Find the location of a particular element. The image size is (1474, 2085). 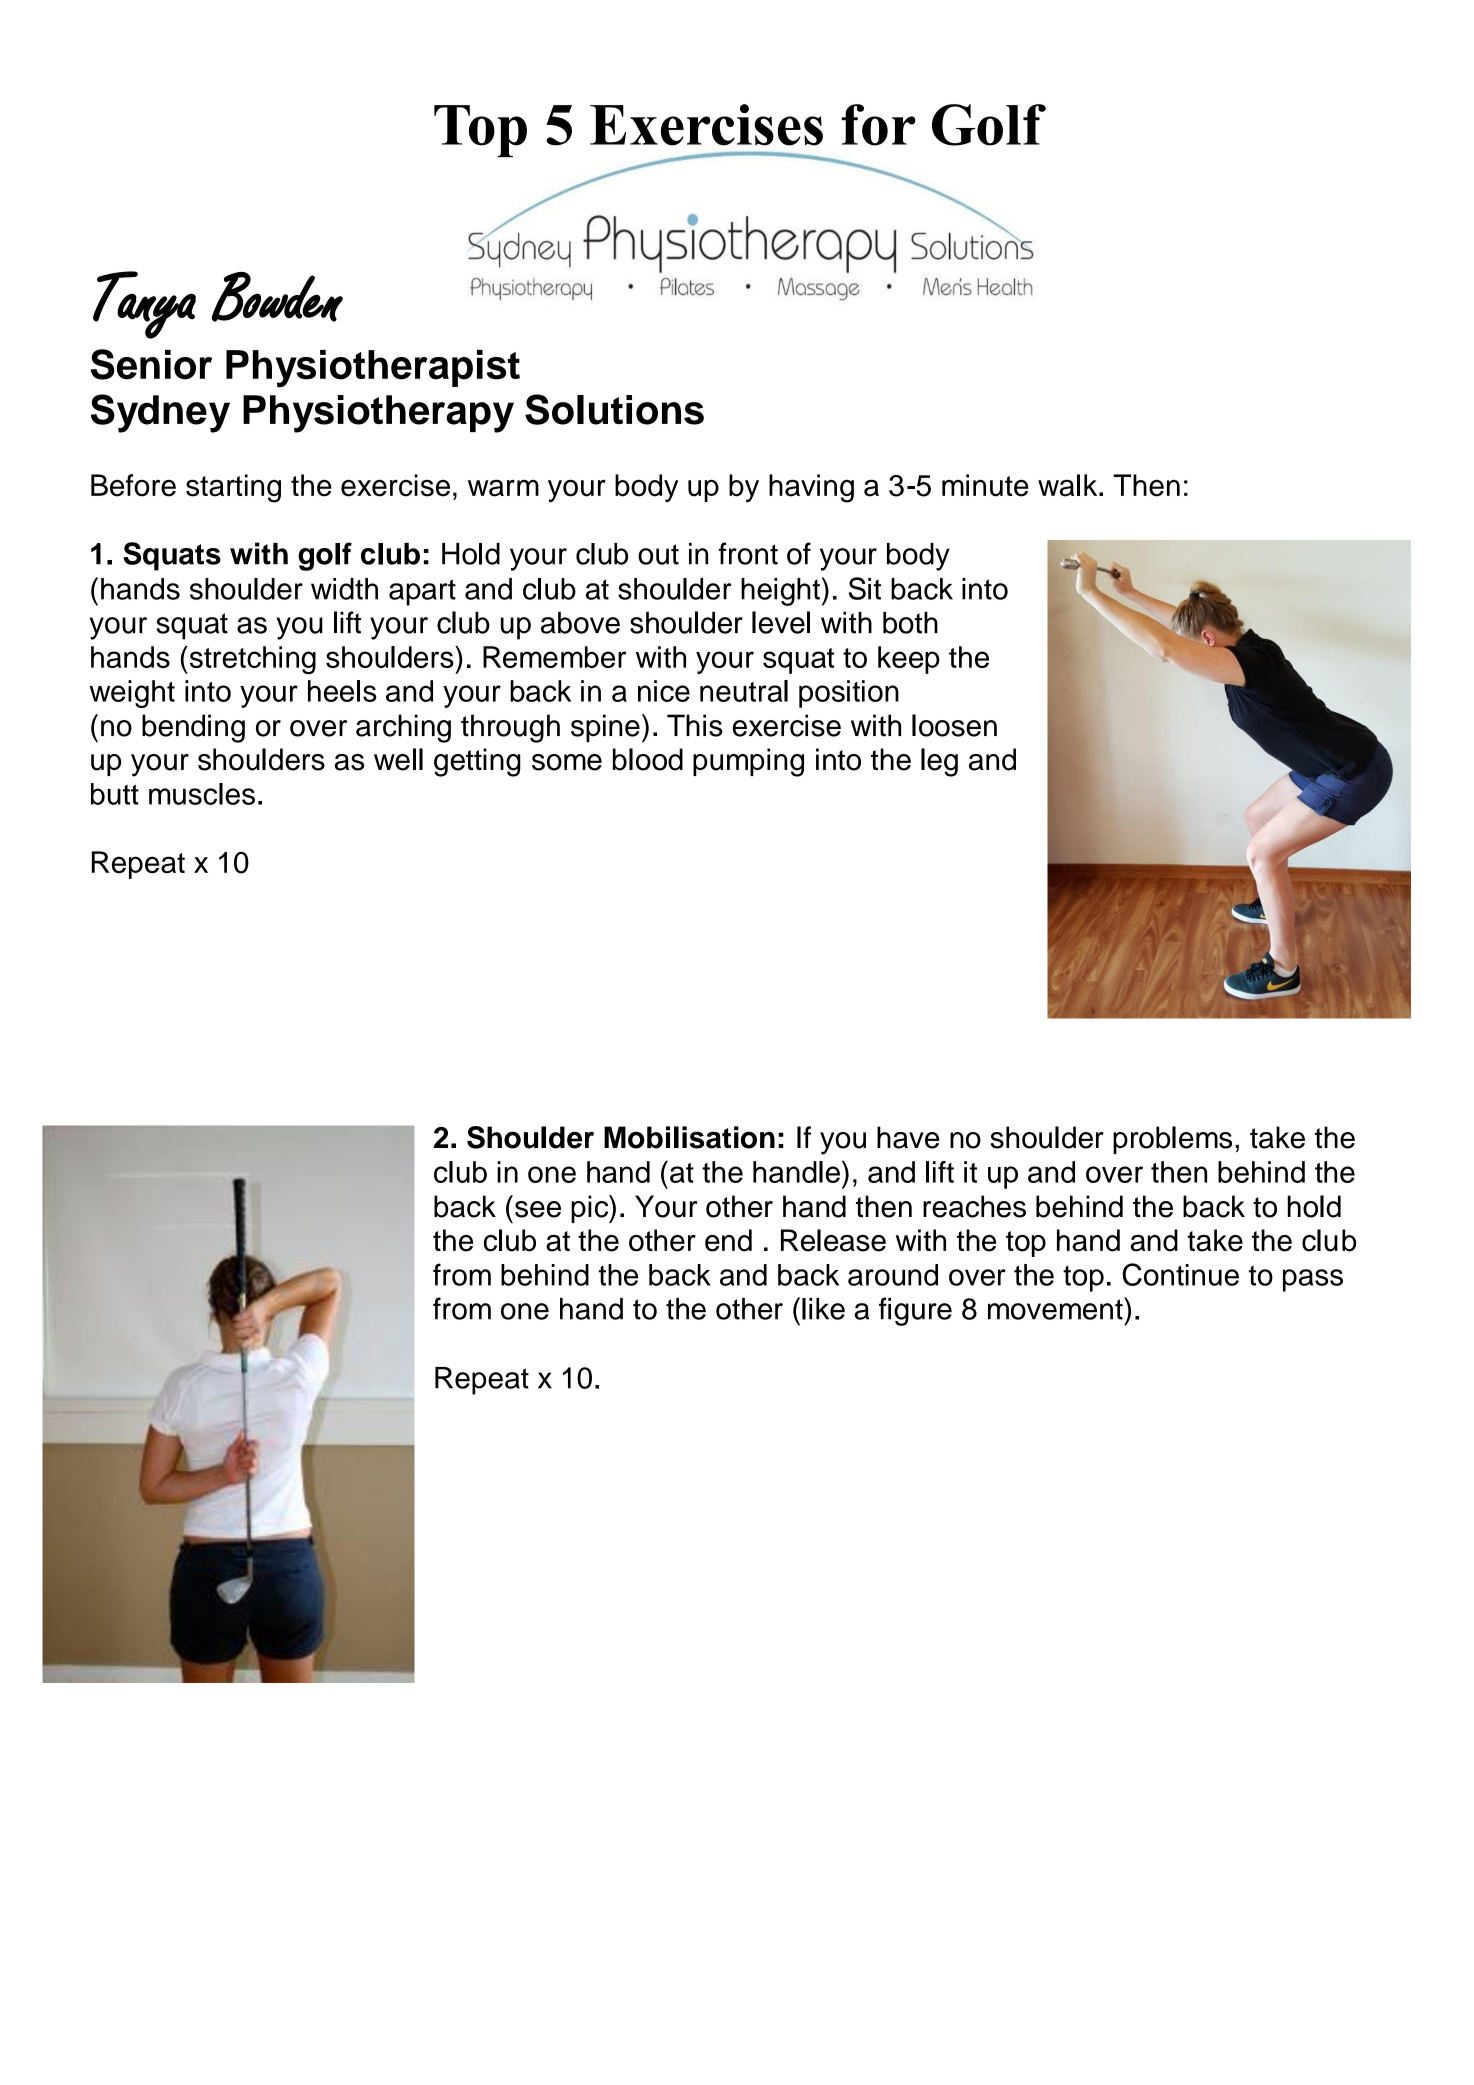

Bowden is located at coordinates (277, 297).
